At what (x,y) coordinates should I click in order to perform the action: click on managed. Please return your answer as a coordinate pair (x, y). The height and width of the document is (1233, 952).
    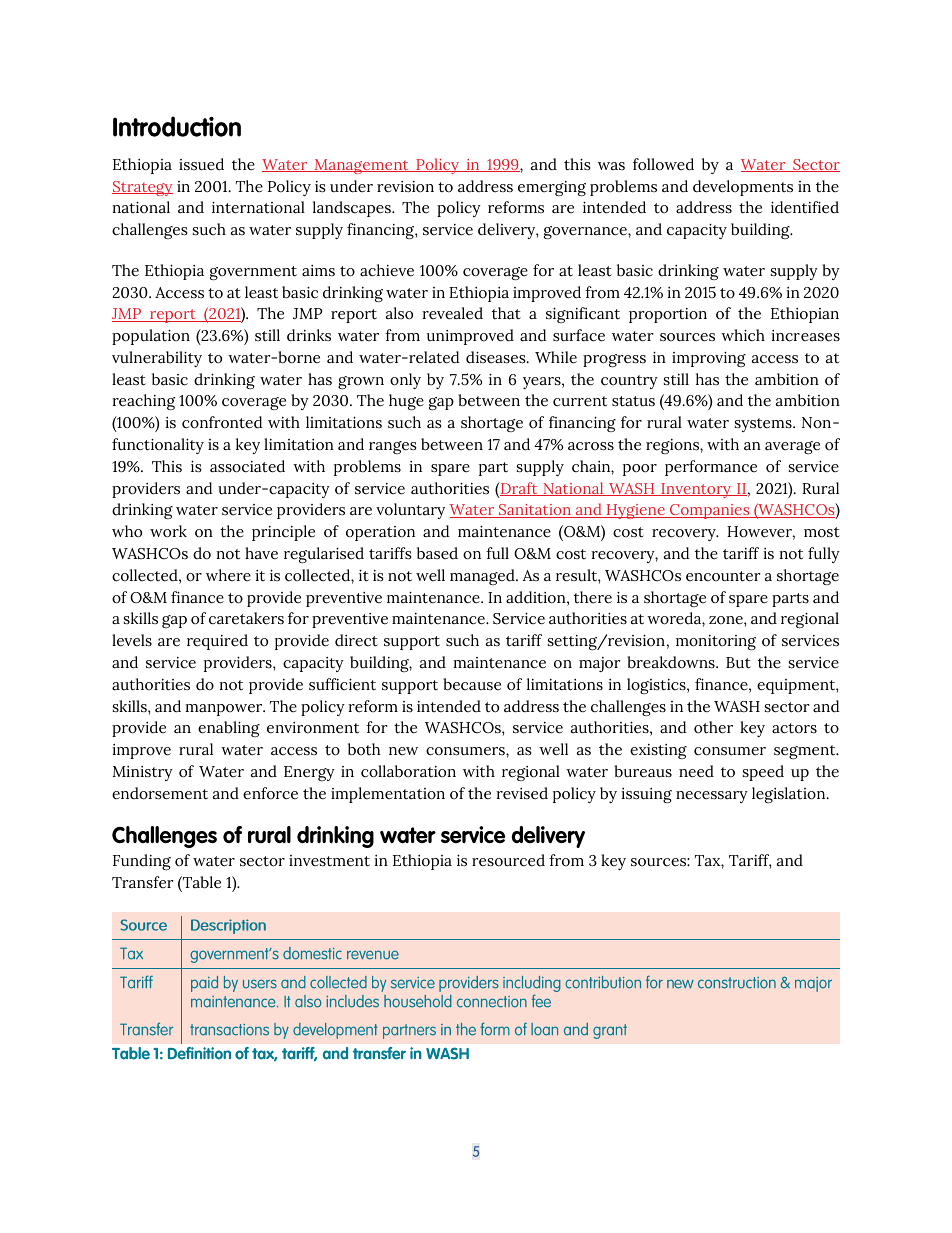
    Looking at the image, I should click on (483, 577).
